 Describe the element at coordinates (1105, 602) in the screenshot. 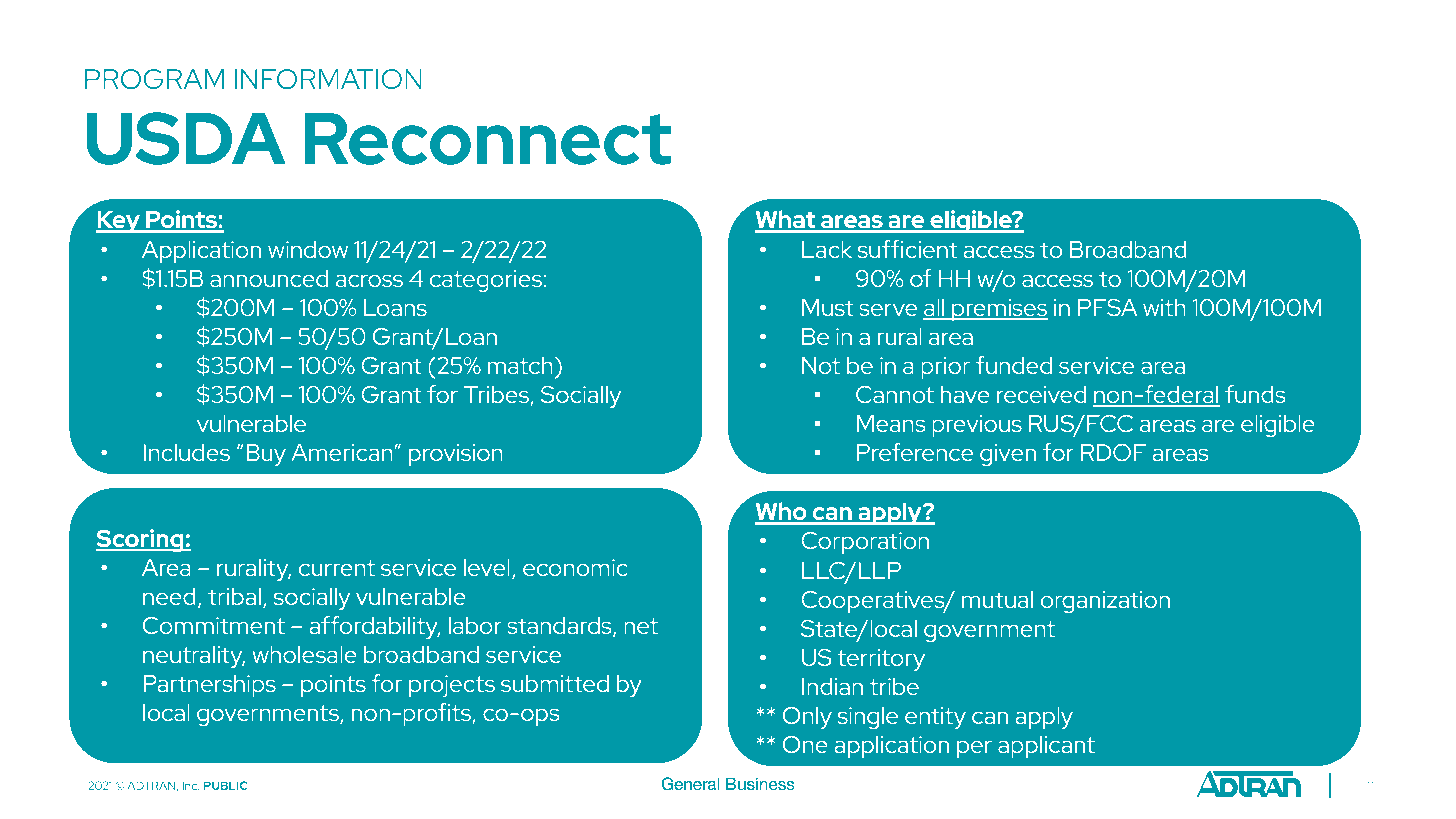

I see `organization` at that location.
